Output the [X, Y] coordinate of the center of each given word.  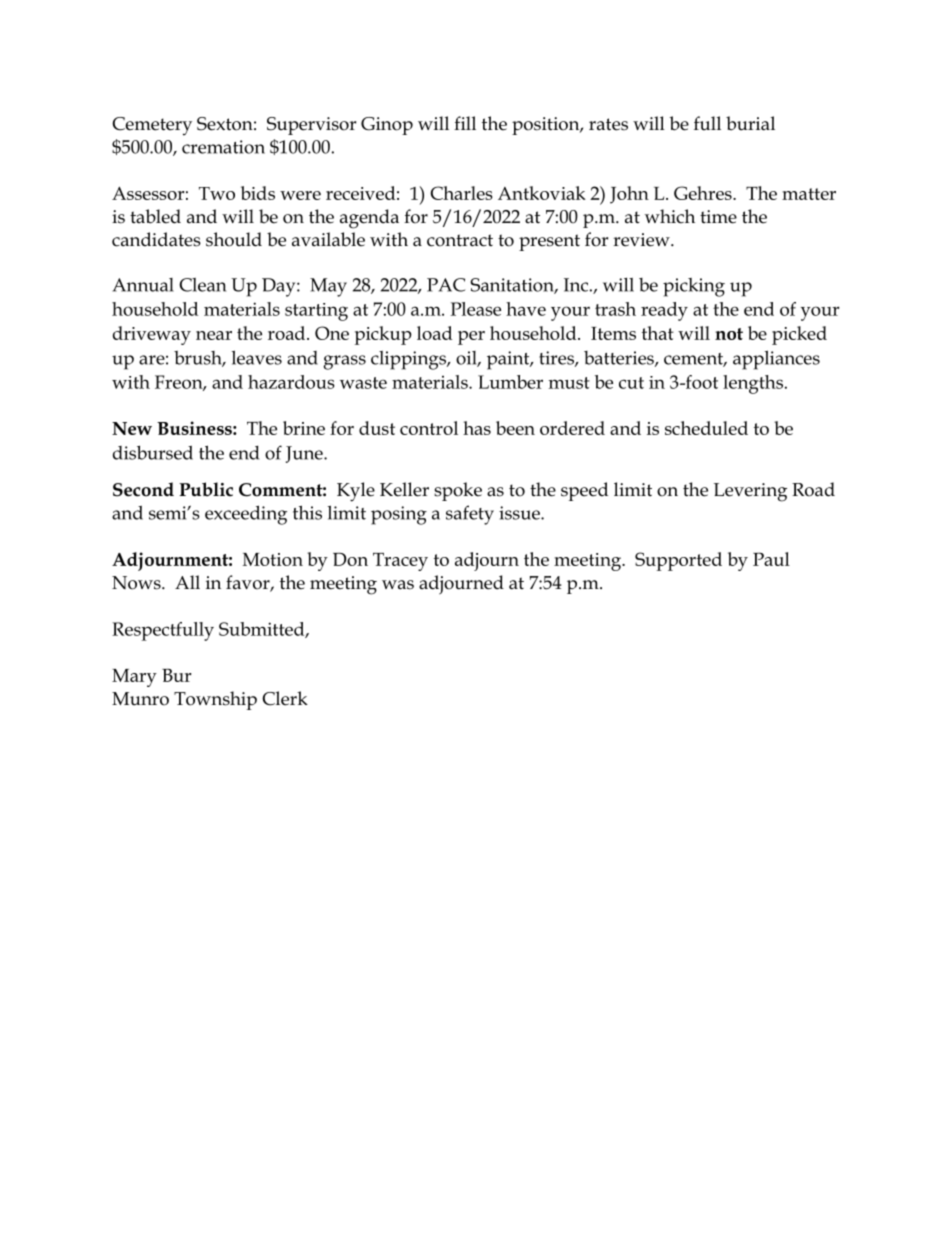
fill [465, 123]
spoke [458, 491]
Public [206, 489]
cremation [223, 147]
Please [475, 309]
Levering [750, 492]
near [214, 335]
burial [750, 123]
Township [215, 700]
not [729, 334]
